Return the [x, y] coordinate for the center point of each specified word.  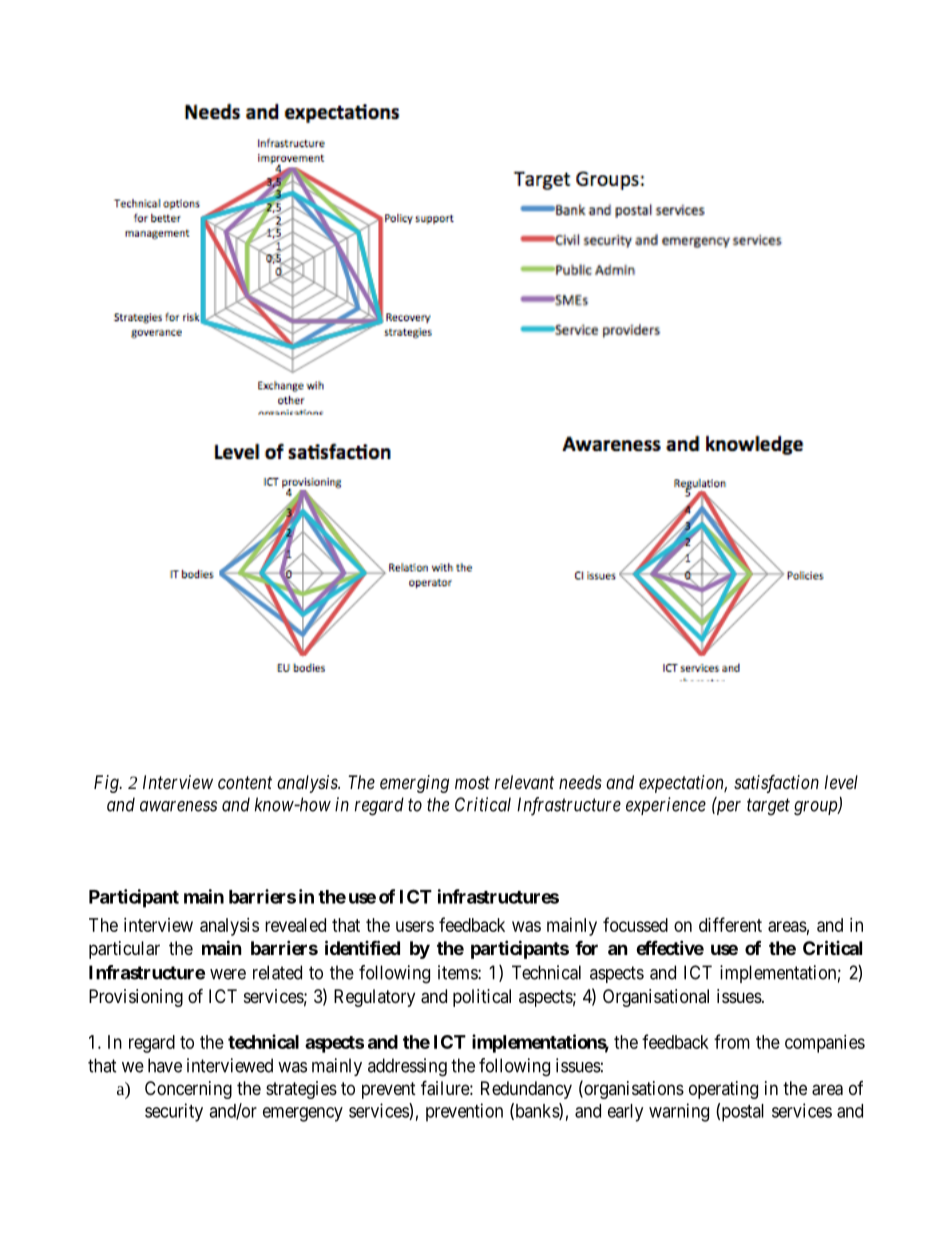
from [732, 1041]
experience [666, 806]
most [472, 782]
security [174, 1112]
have [165, 1065]
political [482, 998]
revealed [295, 925]
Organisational [656, 998]
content [245, 782]
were [228, 974]
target [768, 807]
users [415, 926]
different [730, 924]
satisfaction [776, 784]
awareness [178, 806]
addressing [407, 1067]
